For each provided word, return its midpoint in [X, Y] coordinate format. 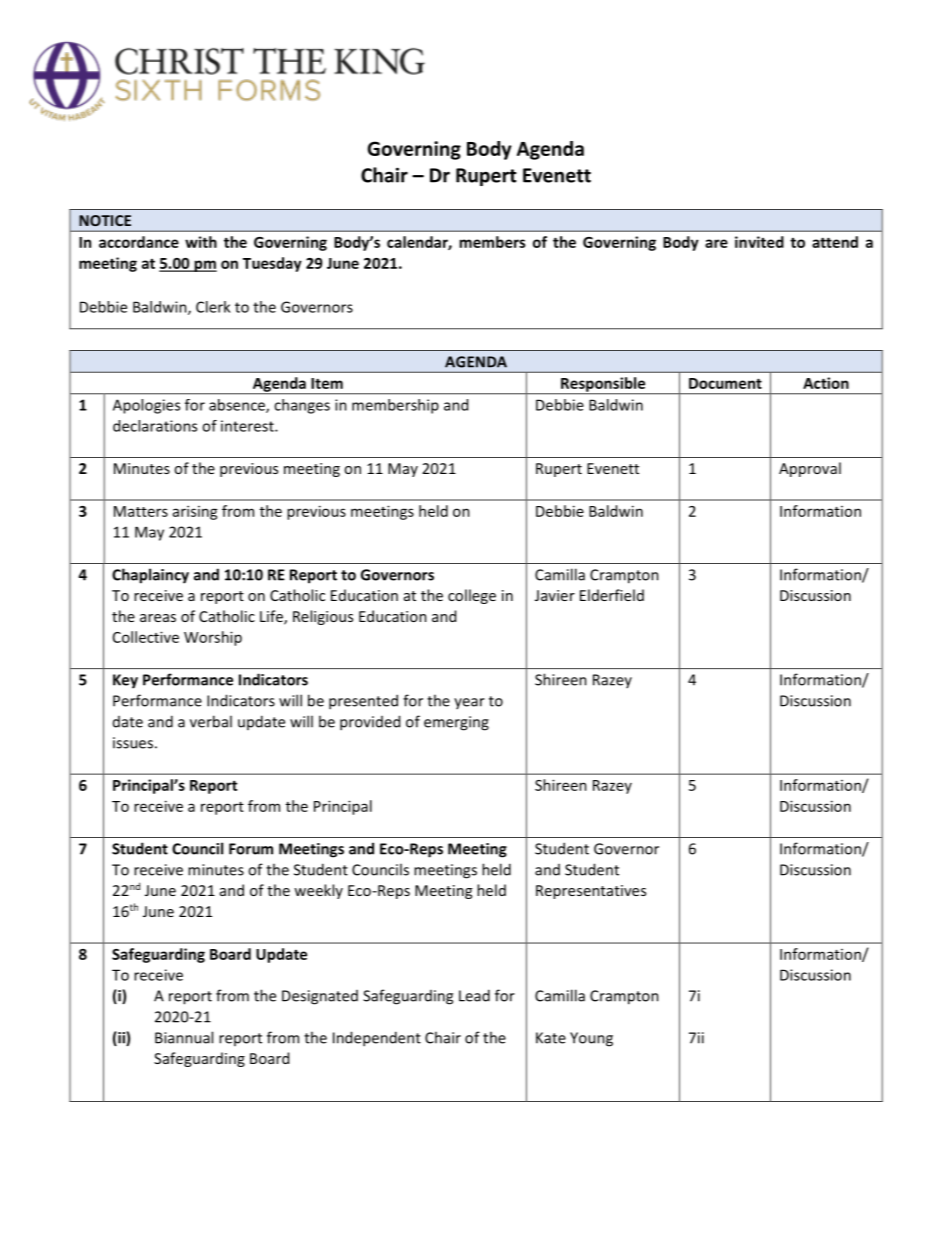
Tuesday [272, 264]
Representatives [591, 892]
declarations [155, 426]
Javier [555, 595]
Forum [251, 849]
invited [759, 242]
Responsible [603, 385]
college [472, 596]
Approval [810, 469]
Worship [213, 638]
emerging [456, 723]
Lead [474, 995]
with [201, 242]
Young [591, 1039]
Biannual [184, 1037]
